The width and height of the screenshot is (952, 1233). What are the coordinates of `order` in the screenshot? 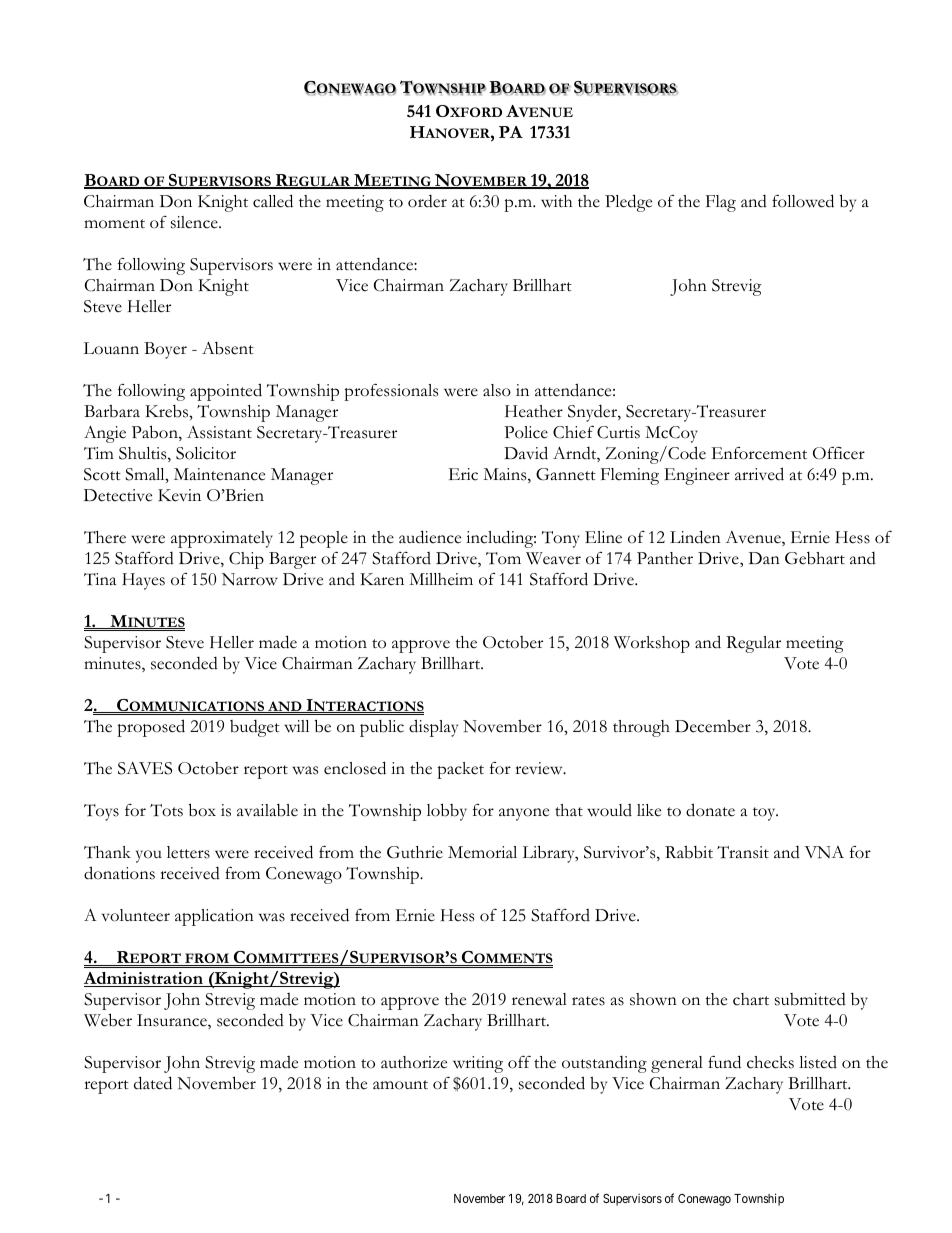 It's located at (427, 201).
